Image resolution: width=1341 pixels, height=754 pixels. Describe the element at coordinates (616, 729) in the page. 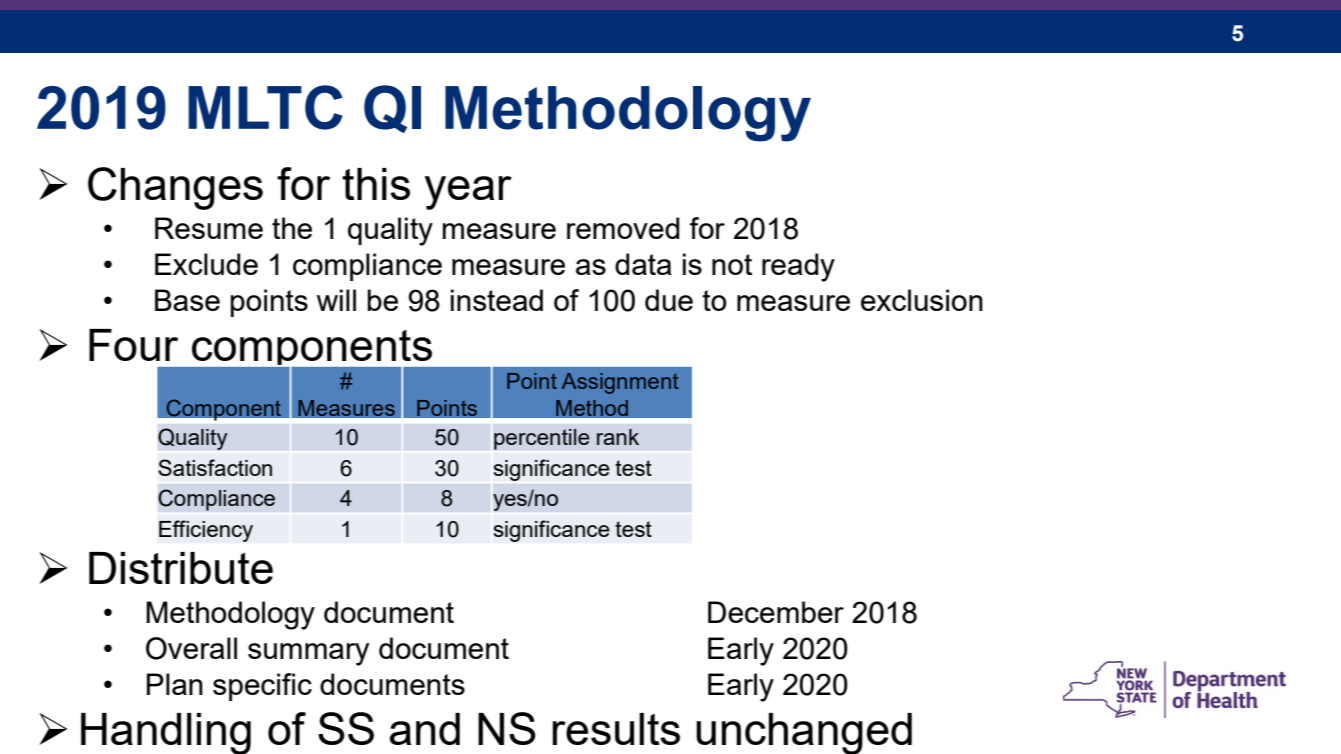

I see `results` at that location.
